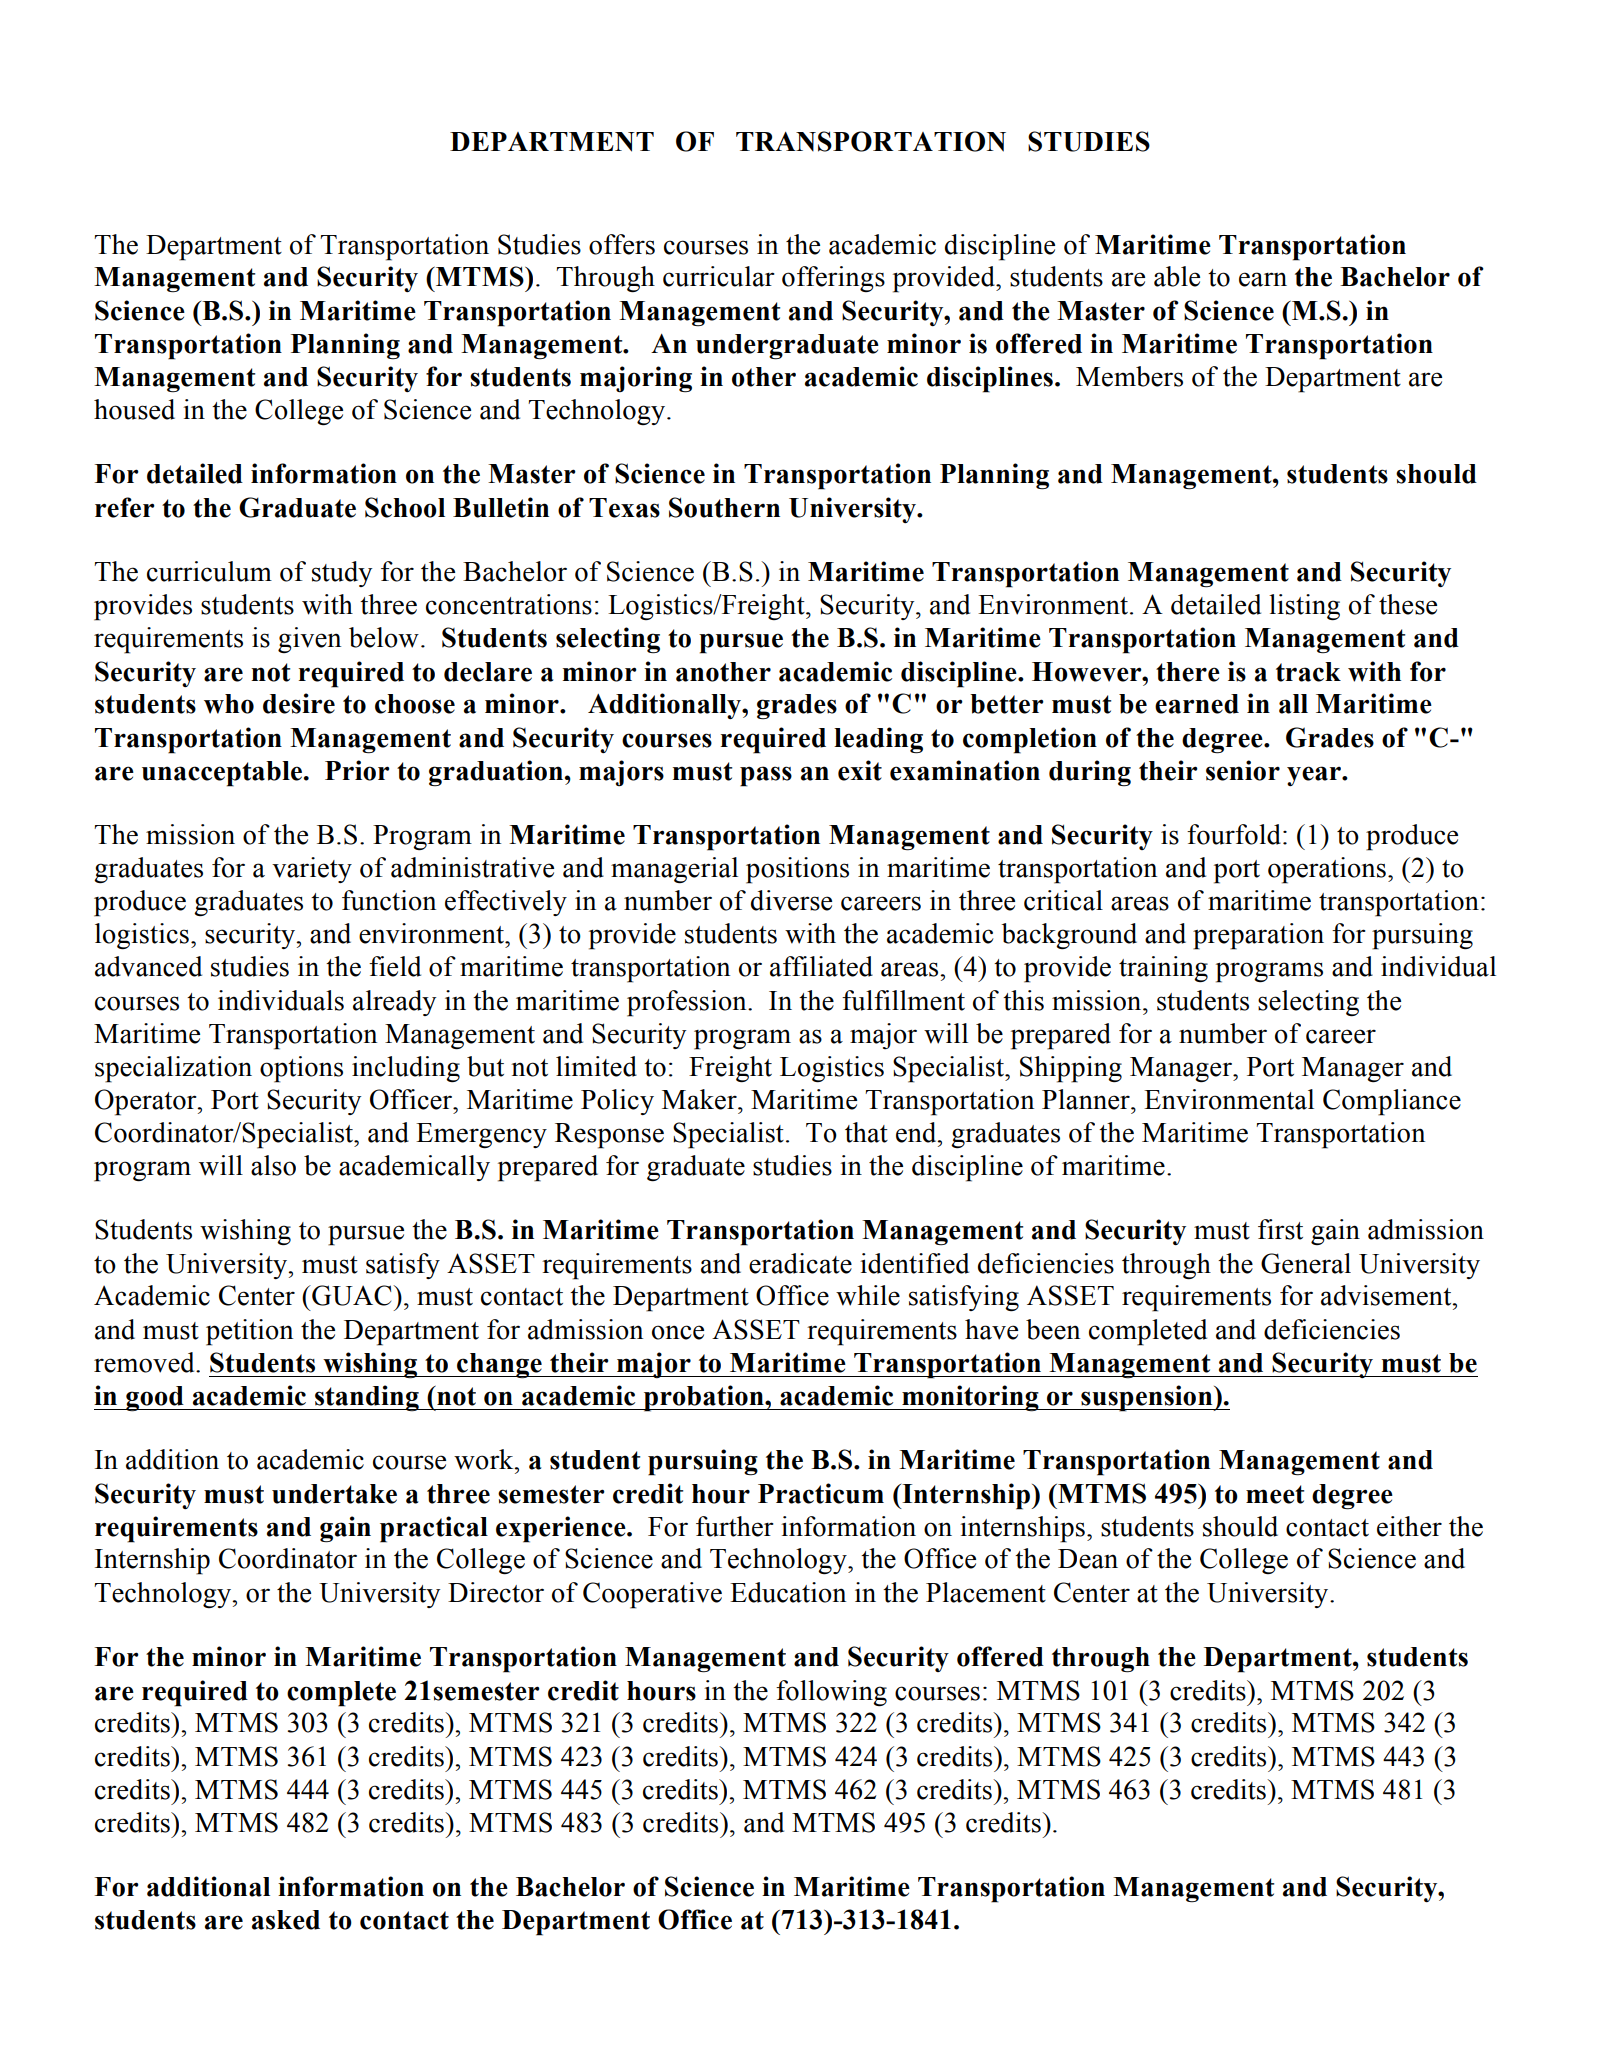 This page has height=2072, width=1601. Describe the element at coordinates (719, 276) in the page. I see `curricular` at that location.
